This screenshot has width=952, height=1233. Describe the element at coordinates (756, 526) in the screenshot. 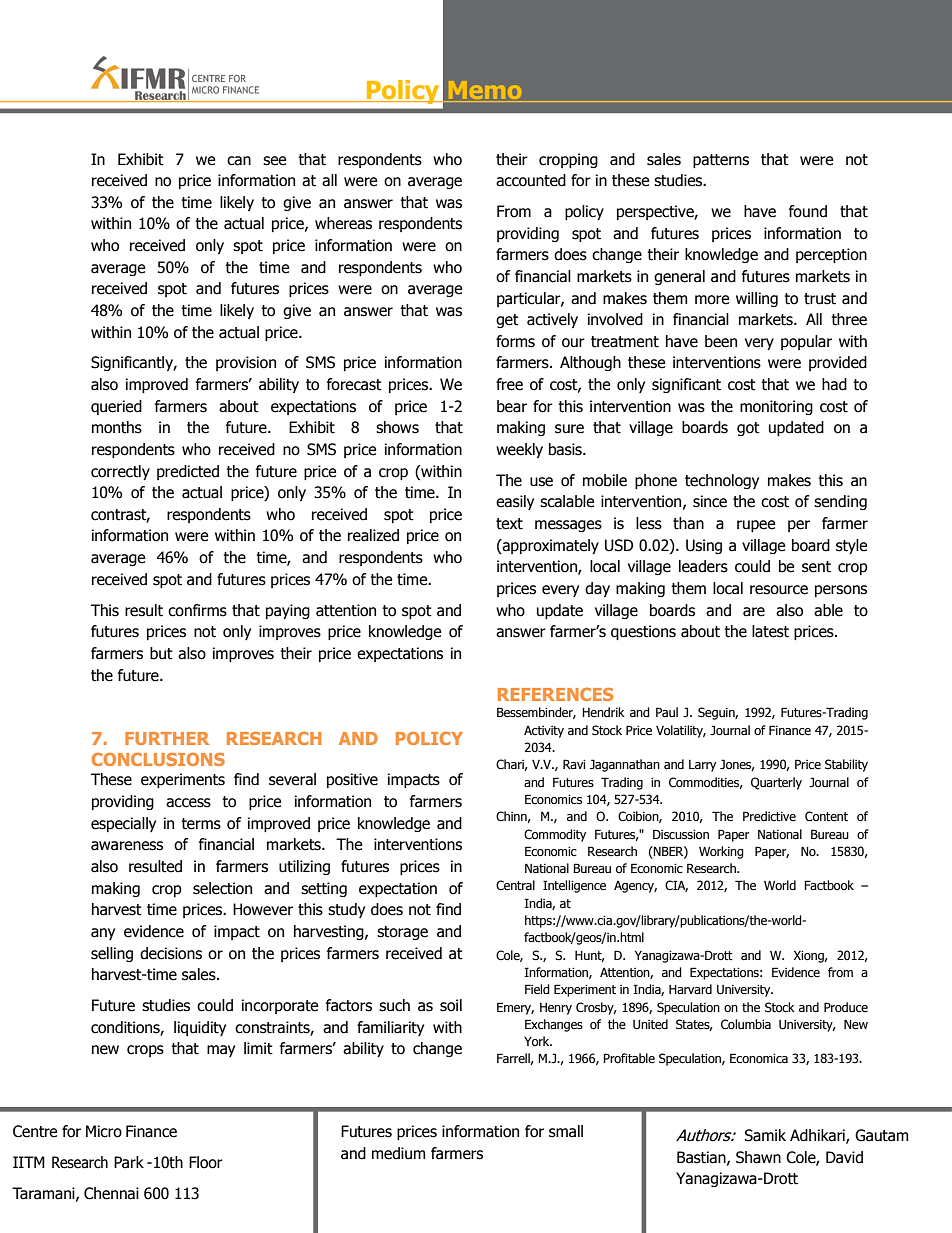

I see `rupee` at that location.
